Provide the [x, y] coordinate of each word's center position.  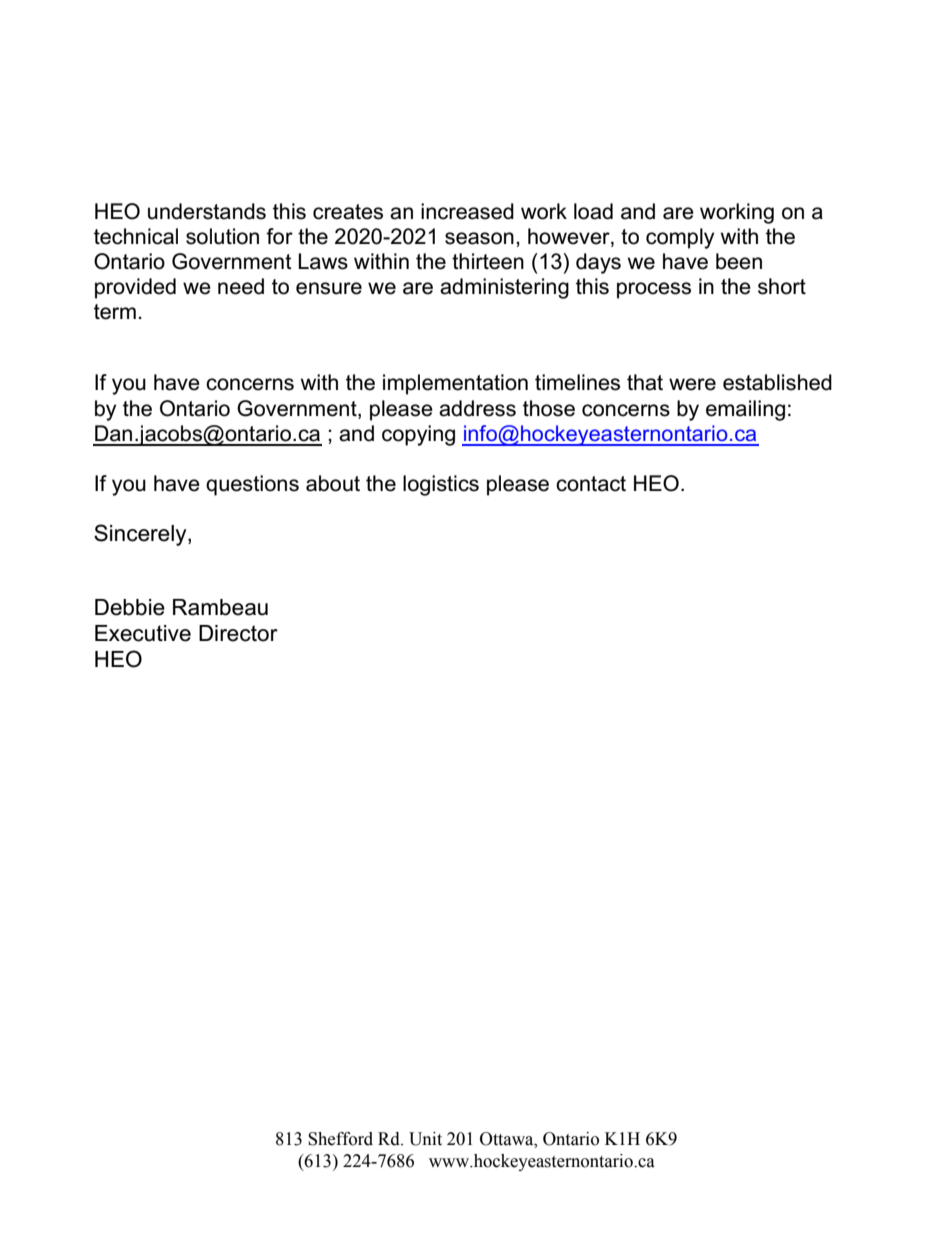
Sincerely [141, 535]
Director [238, 633]
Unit [425, 1139]
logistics [441, 485]
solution [222, 236]
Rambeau [220, 607]
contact [591, 484]
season [479, 238]
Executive [143, 633]
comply [680, 238]
